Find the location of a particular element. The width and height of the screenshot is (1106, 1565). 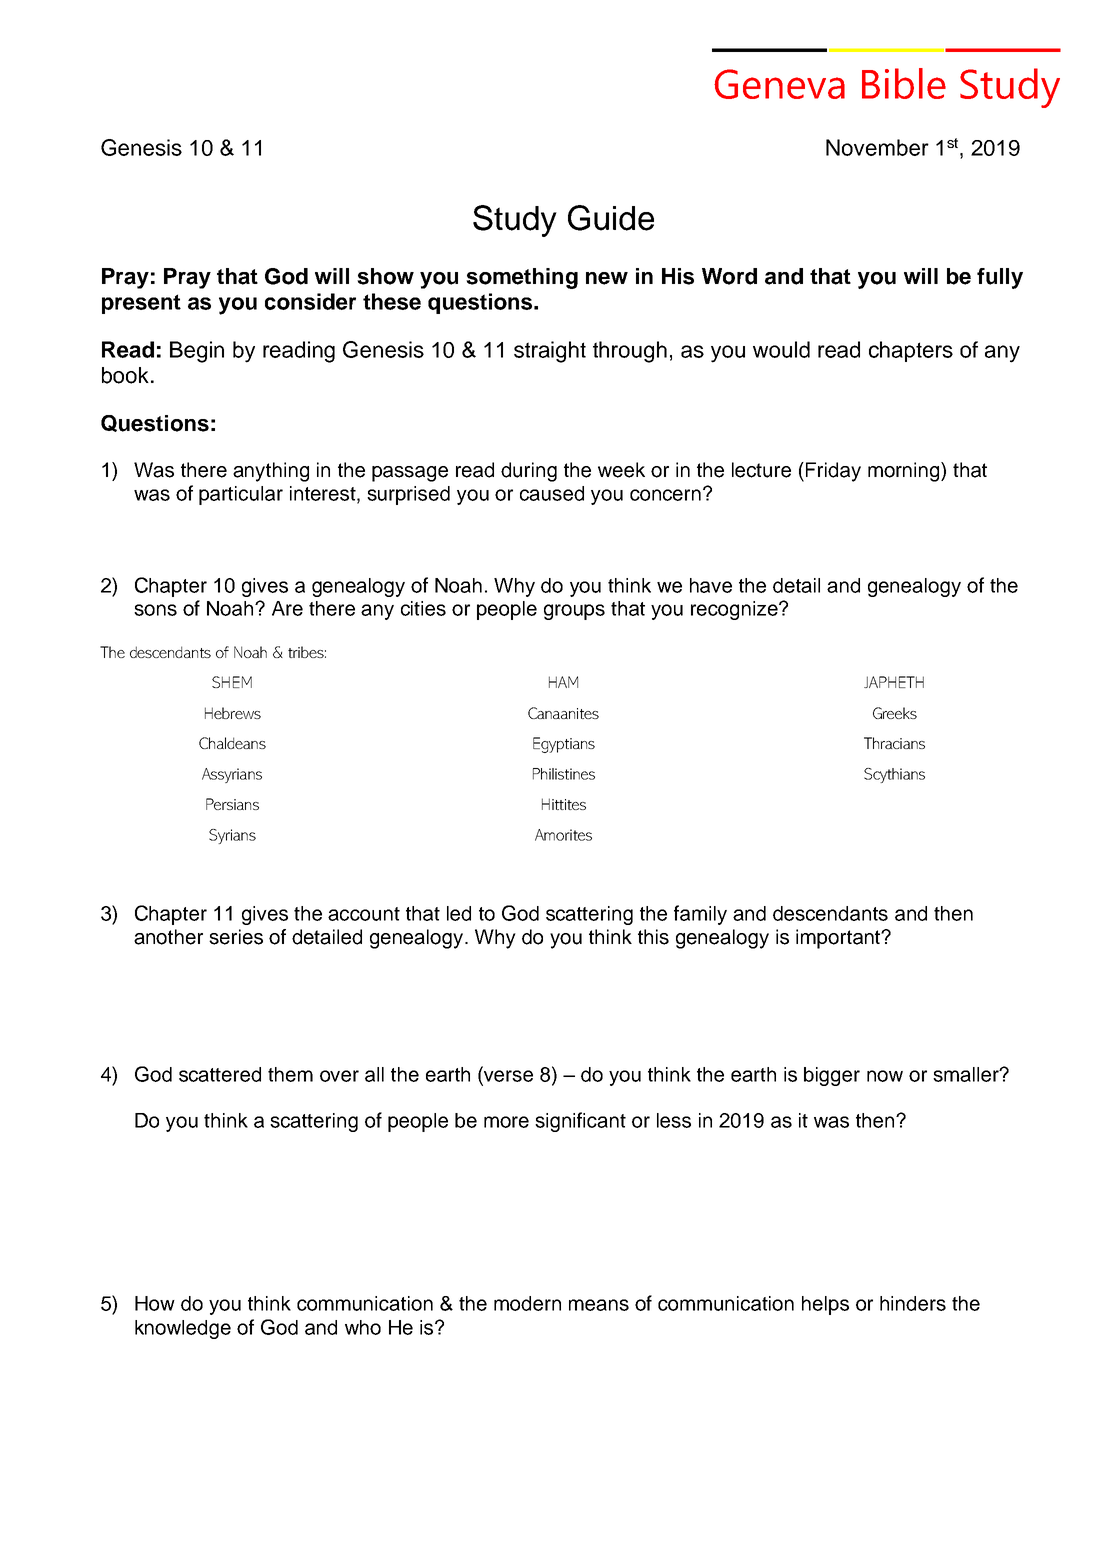

morning is located at coordinates (905, 472).
